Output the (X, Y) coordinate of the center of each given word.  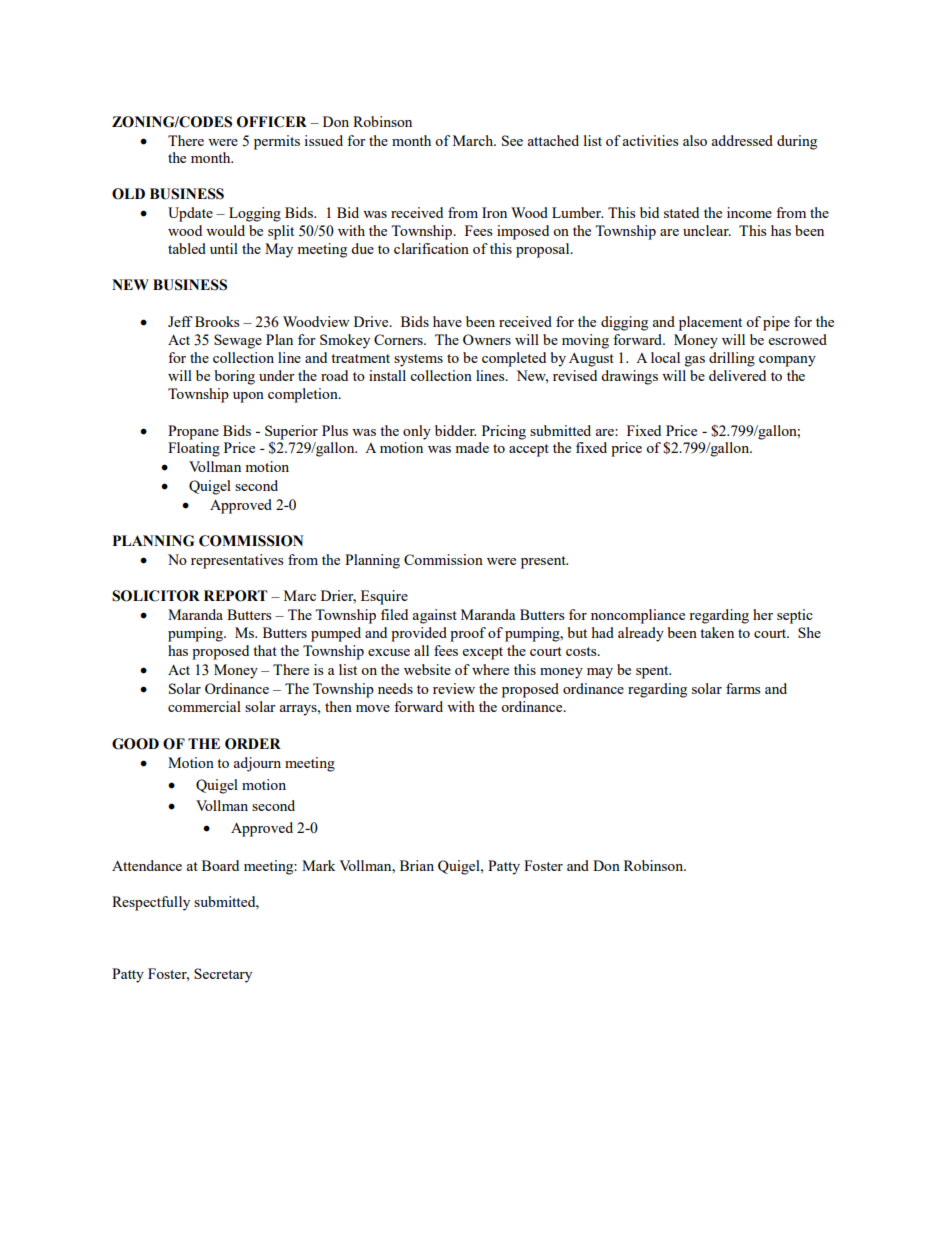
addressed (742, 140)
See (512, 140)
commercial (204, 706)
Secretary (223, 975)
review (454, 688)
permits (277, 142)
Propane (193, 432)
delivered (737, 375)
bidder (455, 430)
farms (743, 688)
